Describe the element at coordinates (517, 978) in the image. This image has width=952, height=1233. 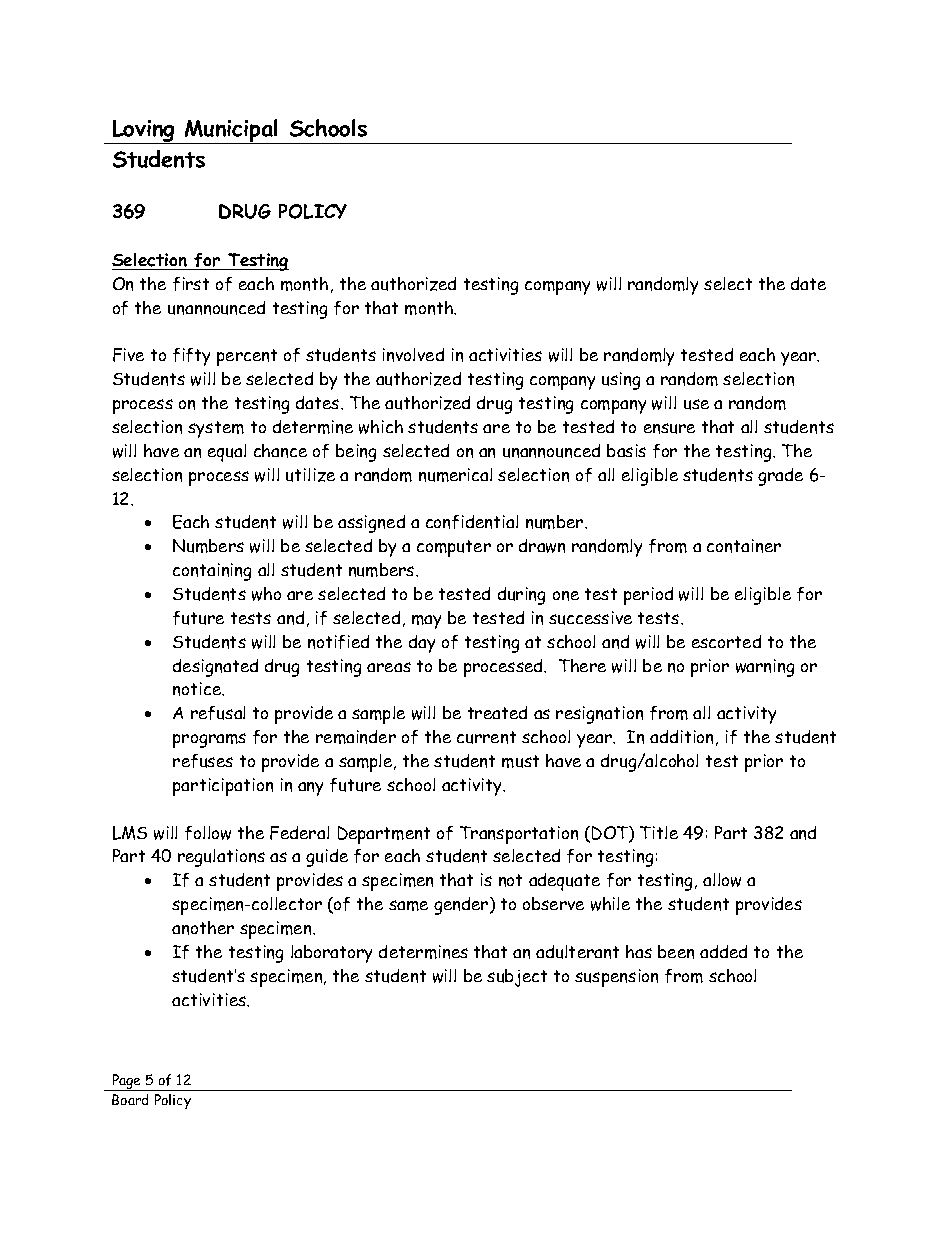
I see `subject` at that location.
